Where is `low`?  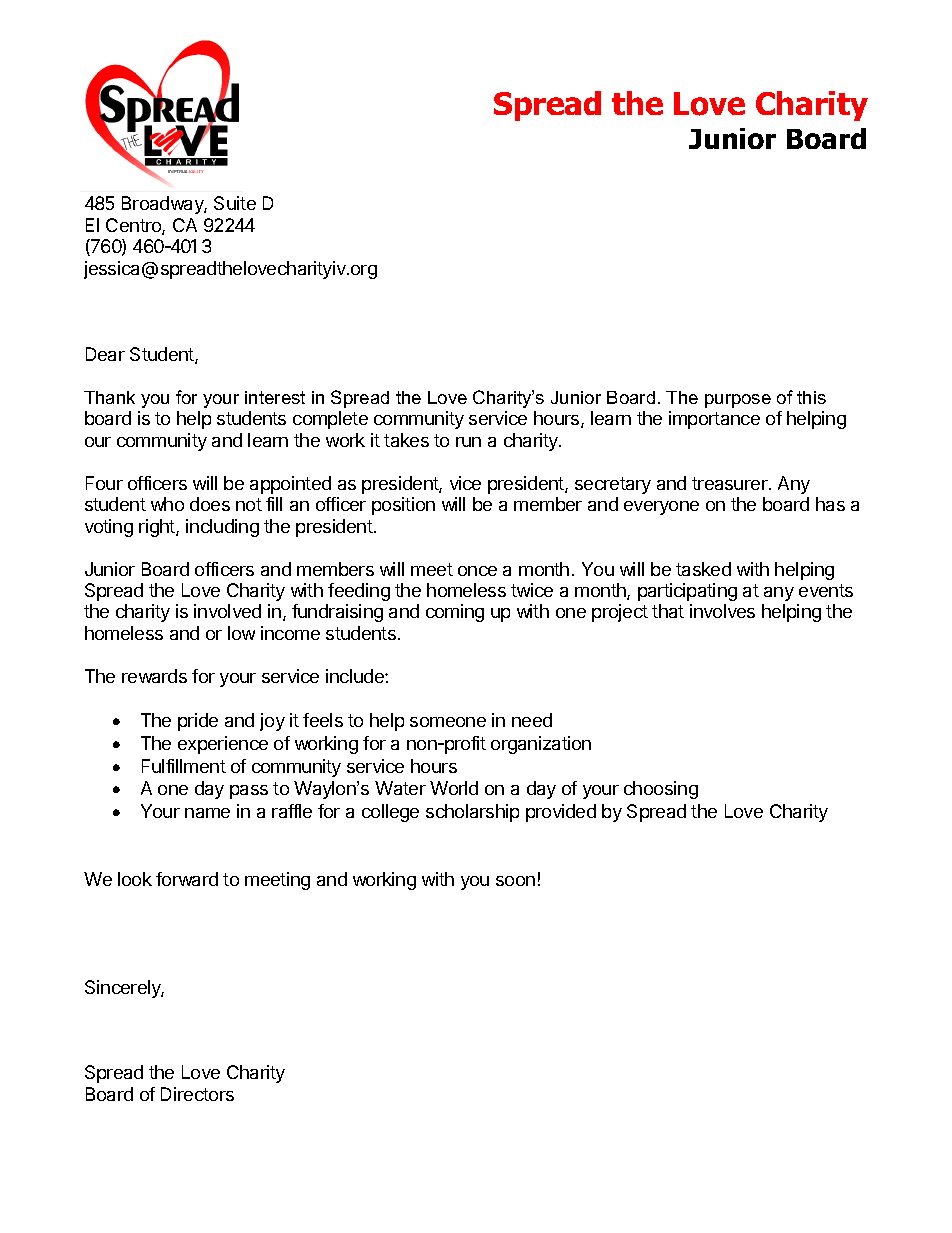 low is located at coordinates (241, 633).
